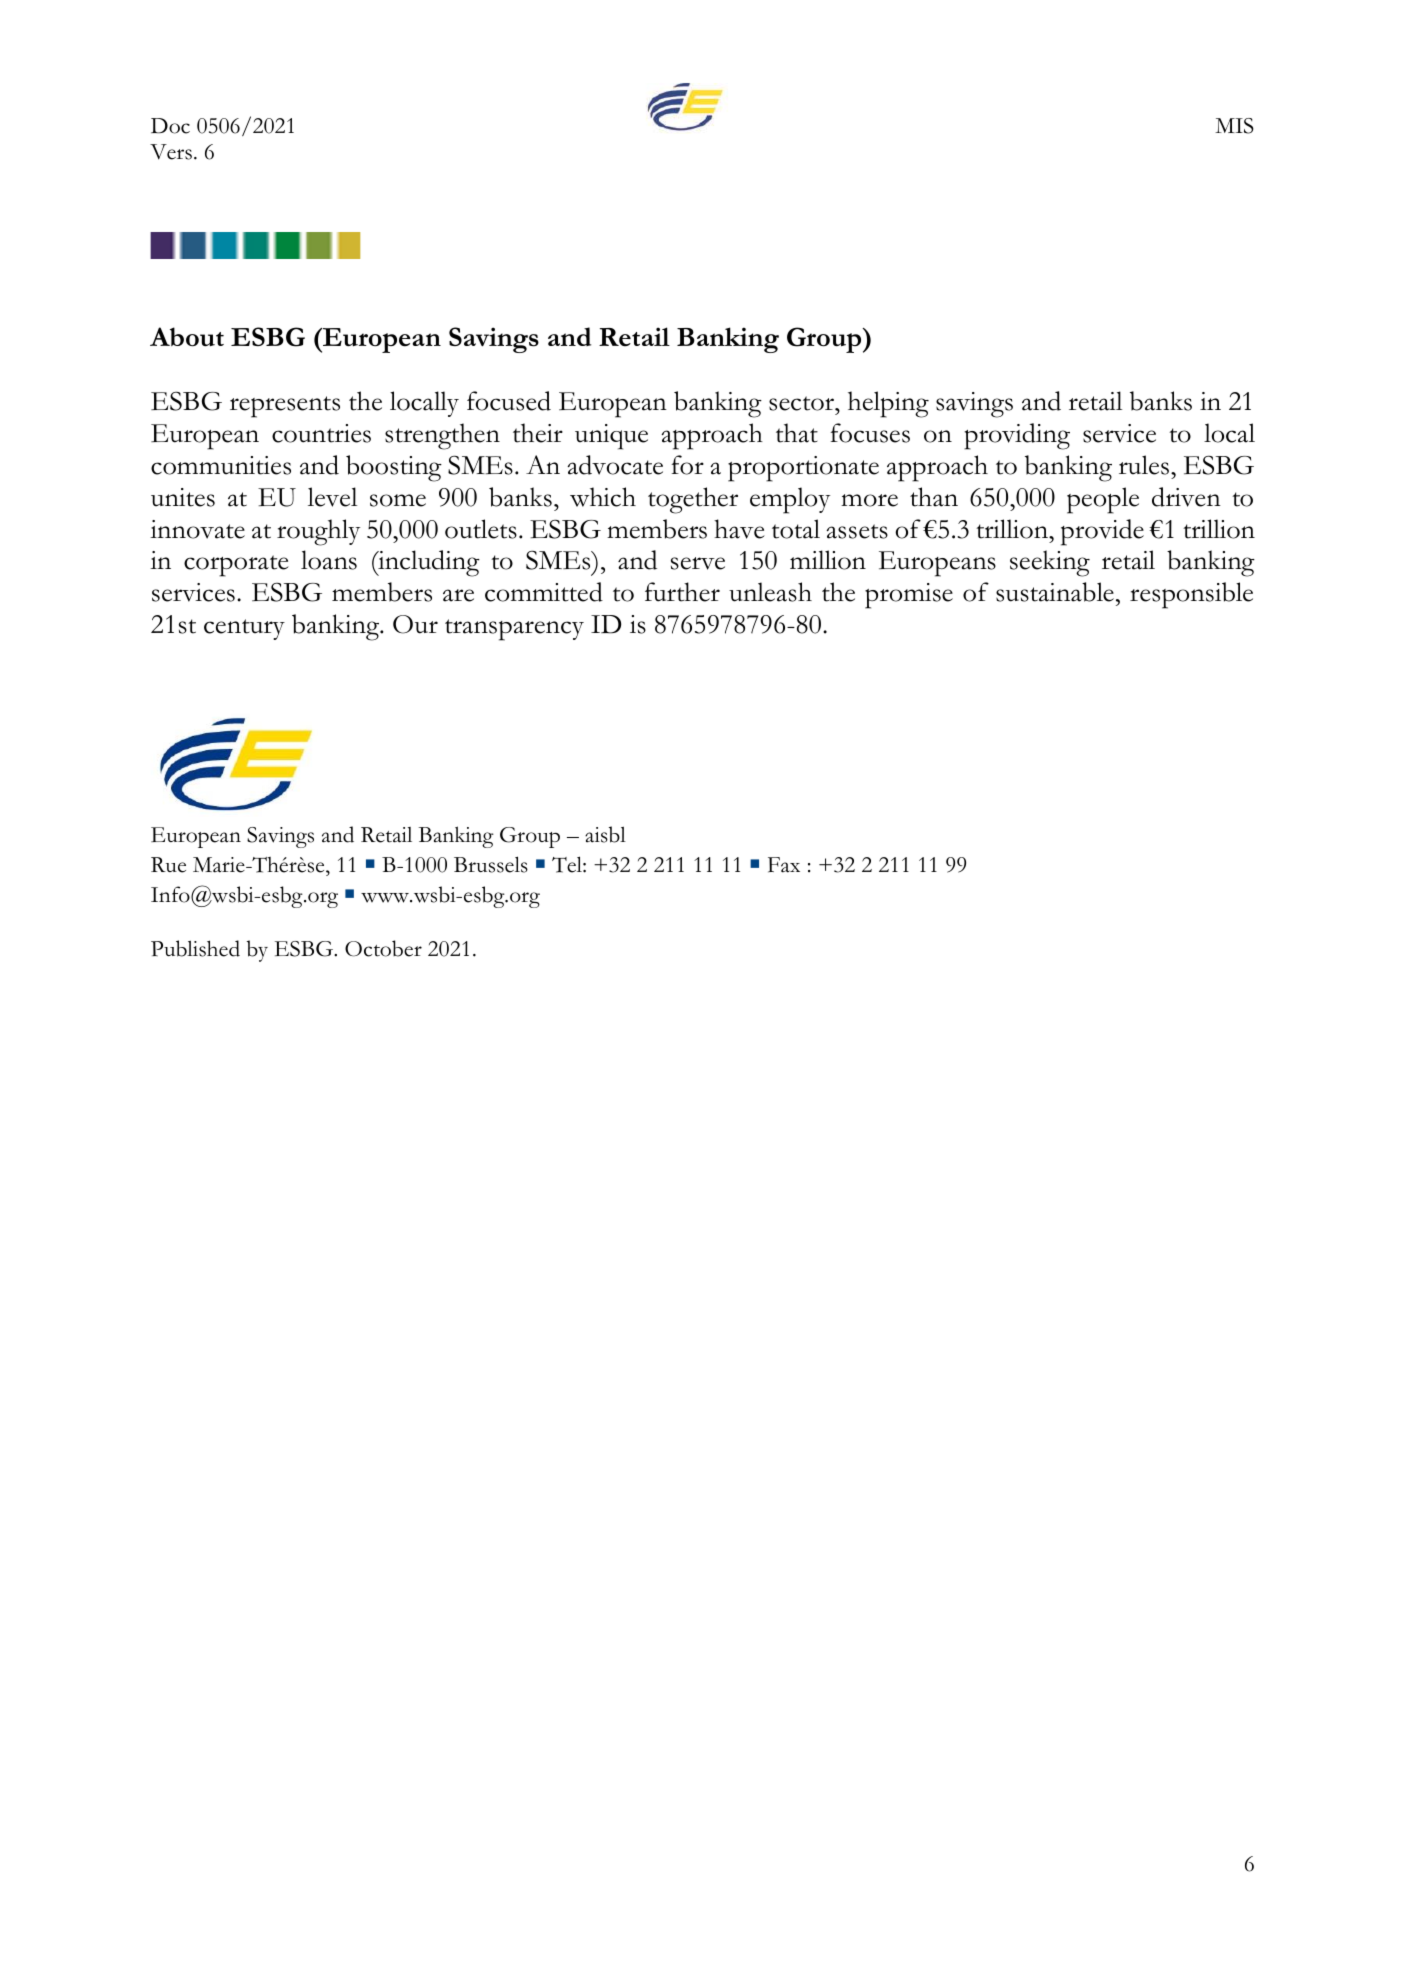 The width and height of the screenshot is (1405, 1988). What do you see at coordinates (611, 437) in the screenshot?
I see `unique` at bounding box center [611, 437].
